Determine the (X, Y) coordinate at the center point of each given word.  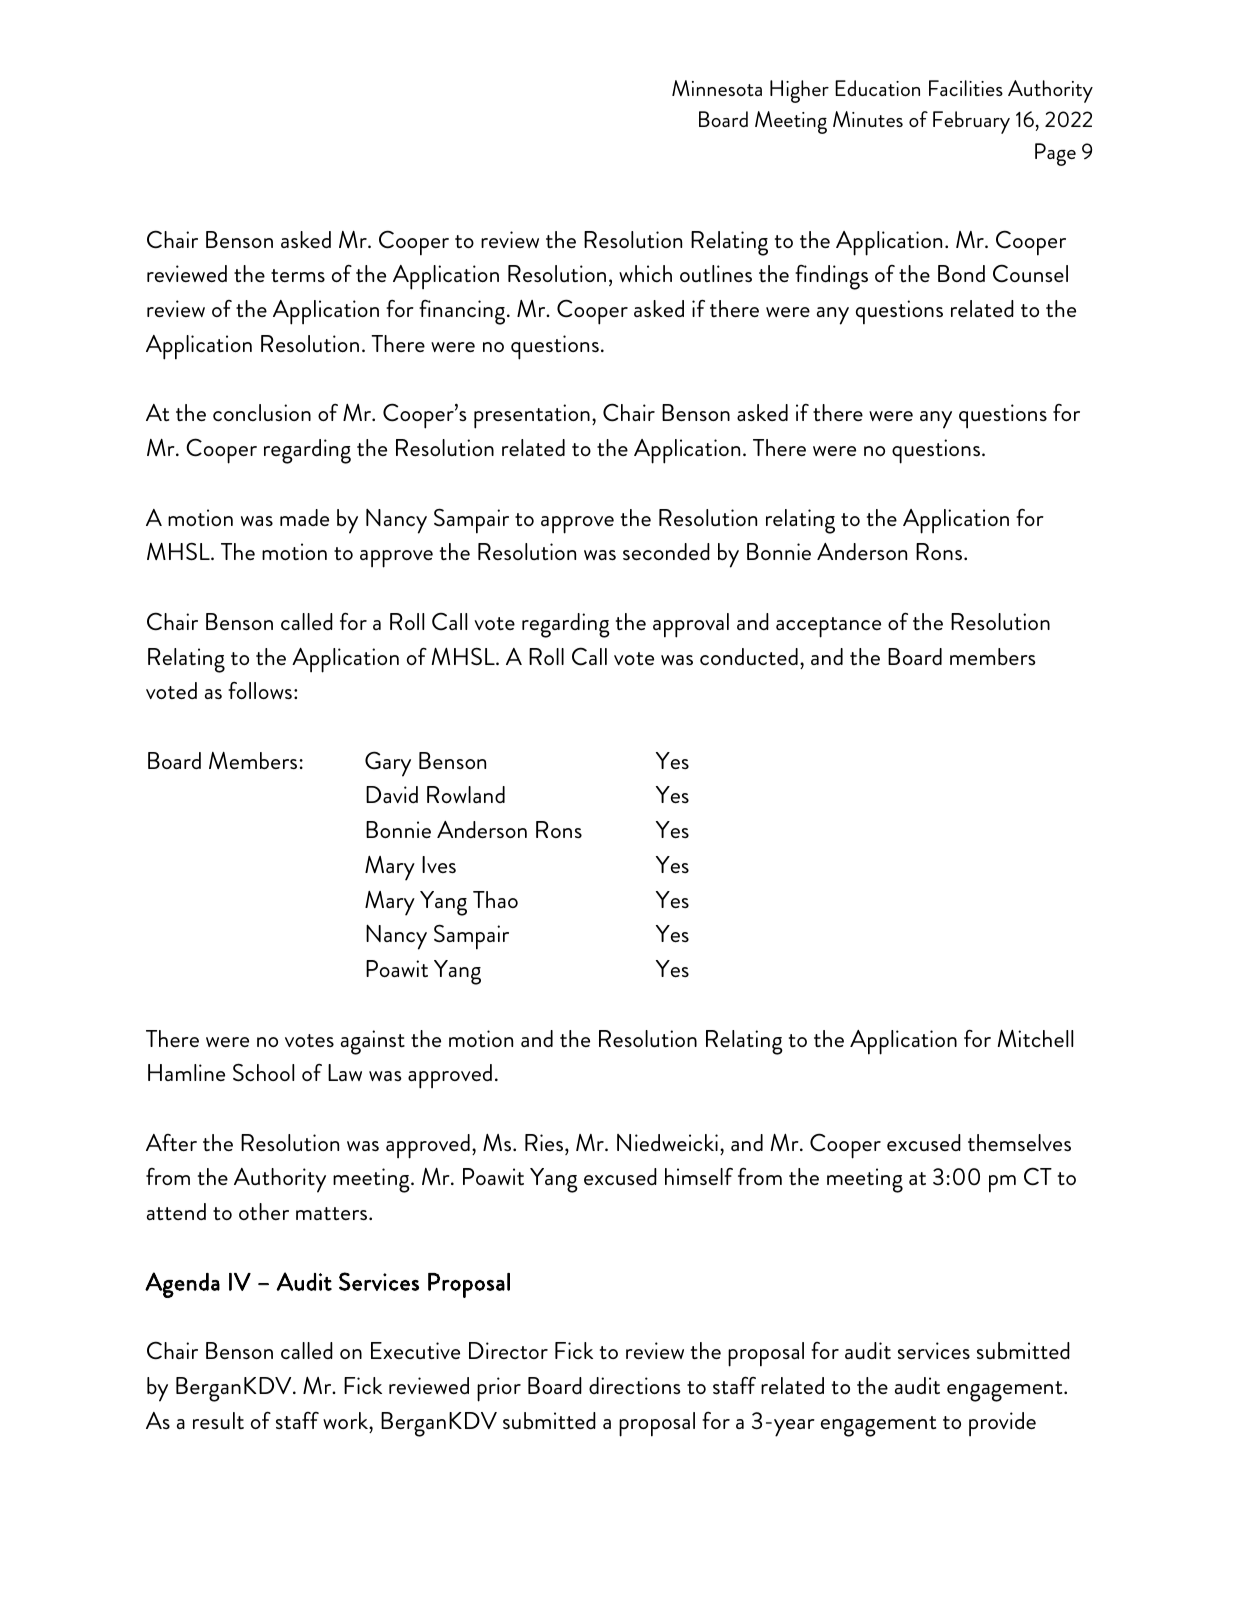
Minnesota (717, 88)
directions (635, 1386)
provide (1002, 1424)
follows (260, 690)
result (218, 1420)
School (263, 1072)
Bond (961, 273)
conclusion (262, 413)
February (971, 122)
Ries (545, 1142)
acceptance (828, 627)
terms (298, 275)
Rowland (466, 794)
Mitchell (1035, 1038)
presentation (532, 416)
